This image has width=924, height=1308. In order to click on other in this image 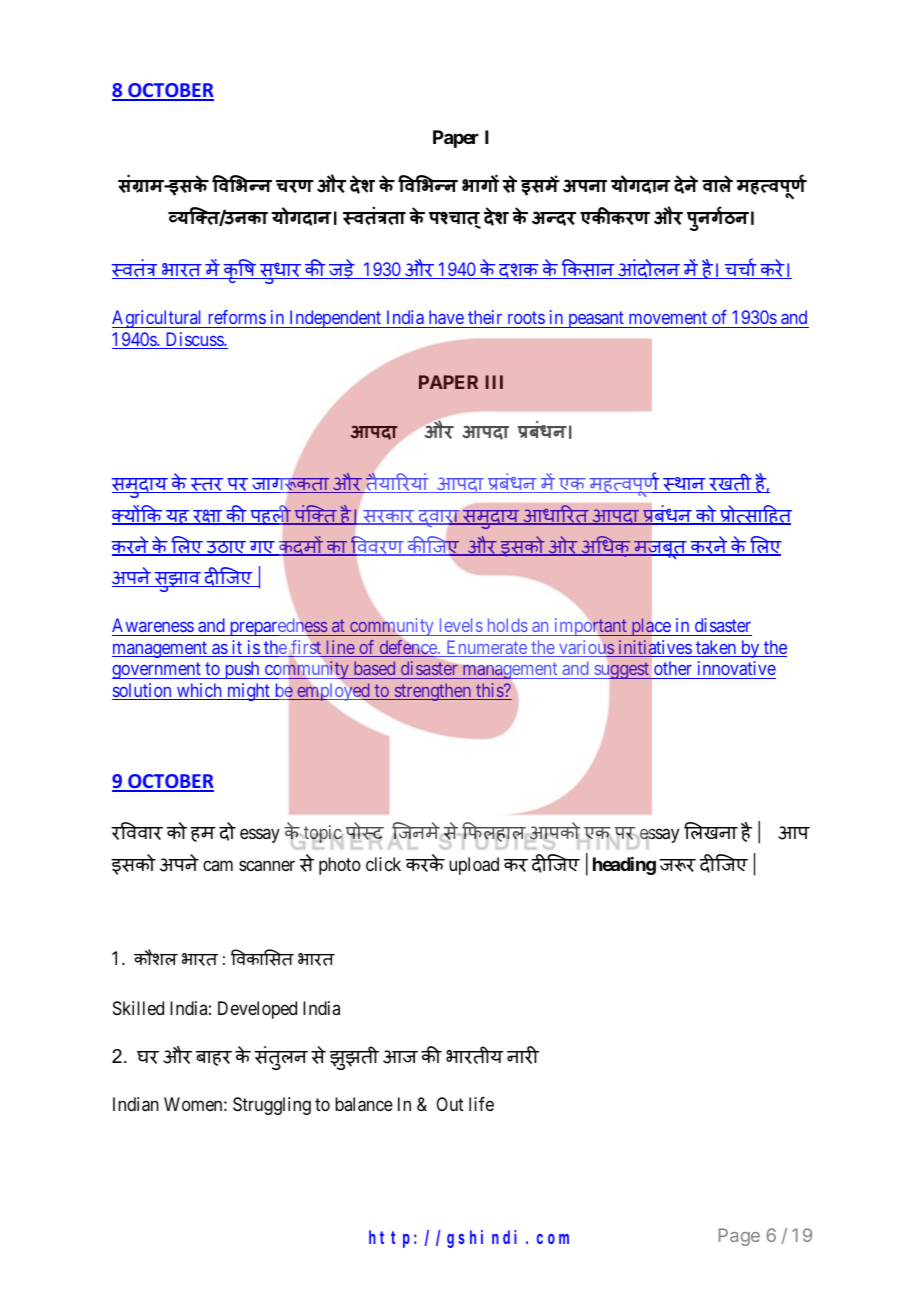, I will do `click(673, 668)`.
